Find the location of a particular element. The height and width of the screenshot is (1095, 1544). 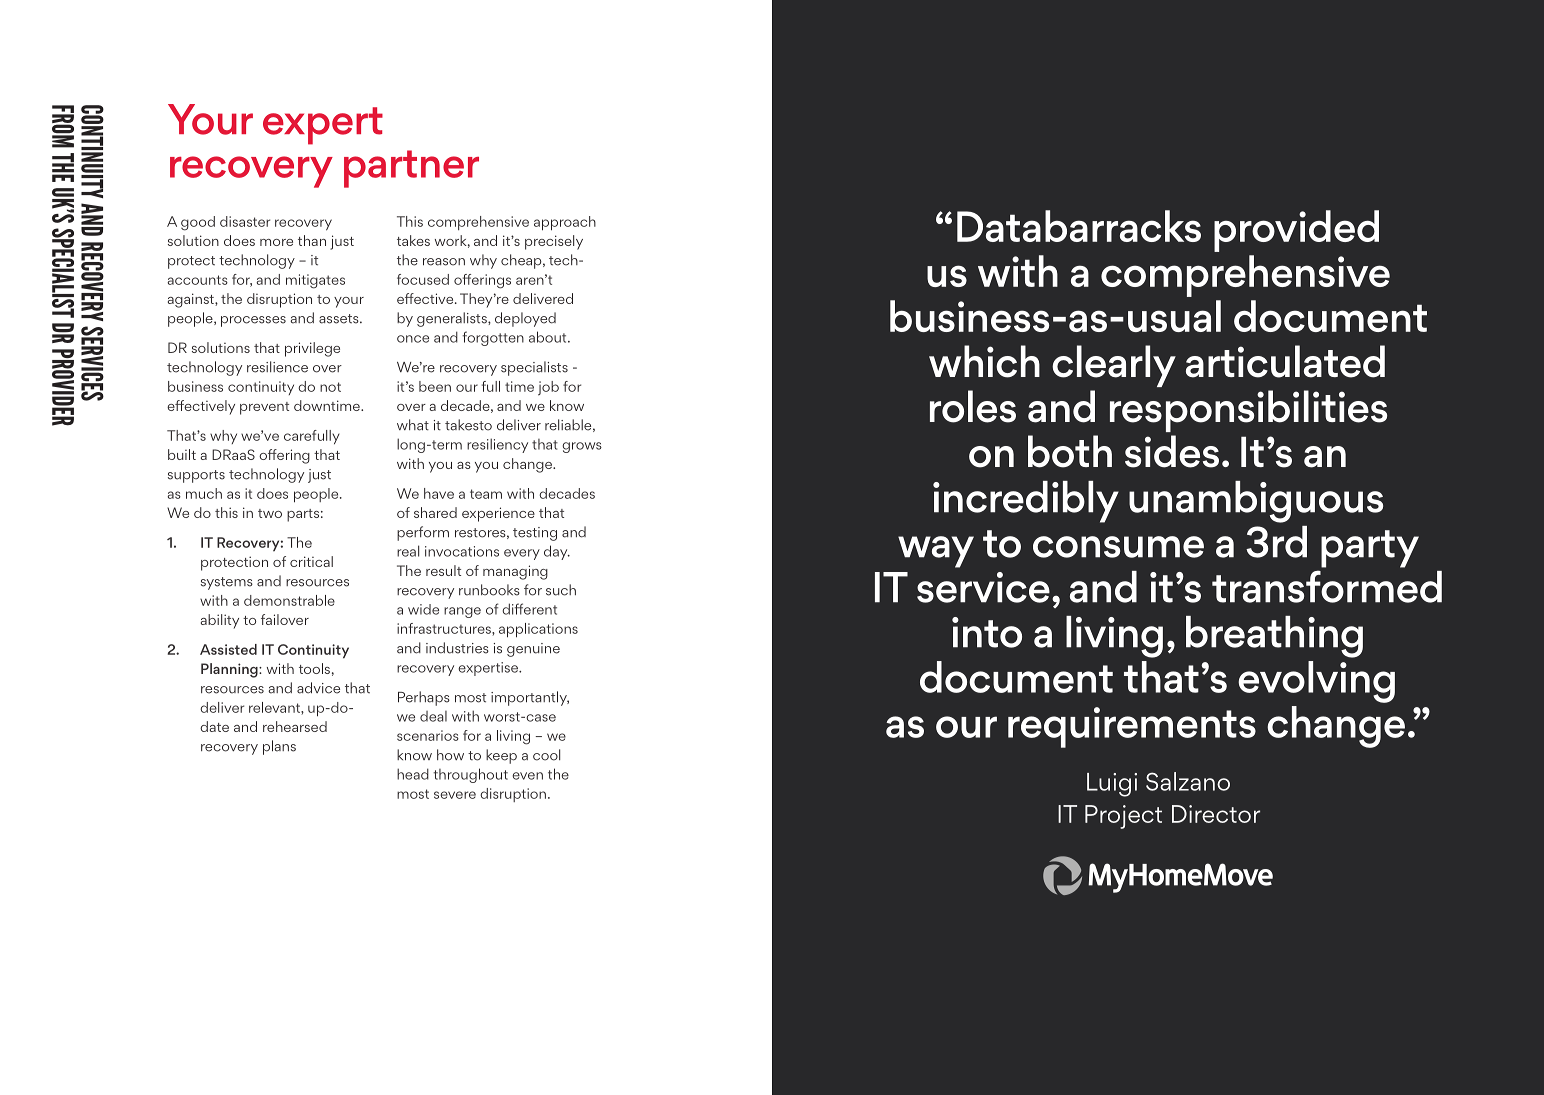

cool is located at coordinates (546, 755).
